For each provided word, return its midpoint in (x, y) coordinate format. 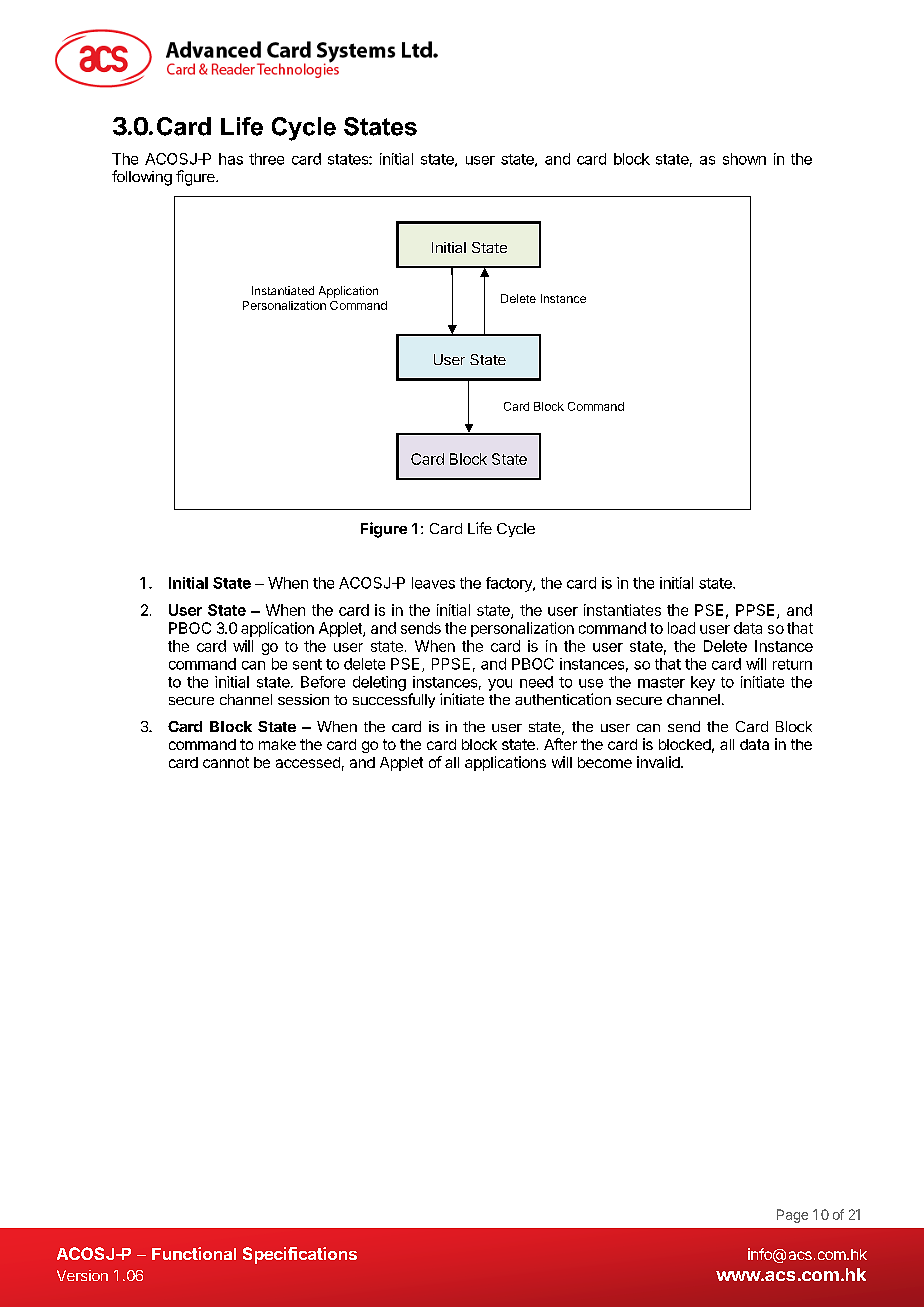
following (142, 178)
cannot (226, 762)
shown (744, 159)
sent (307, 664)
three (266, 159)
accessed (308, 762)
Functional (194, 1253)
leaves (433, 583)
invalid (659, 762)
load (681, 628)
